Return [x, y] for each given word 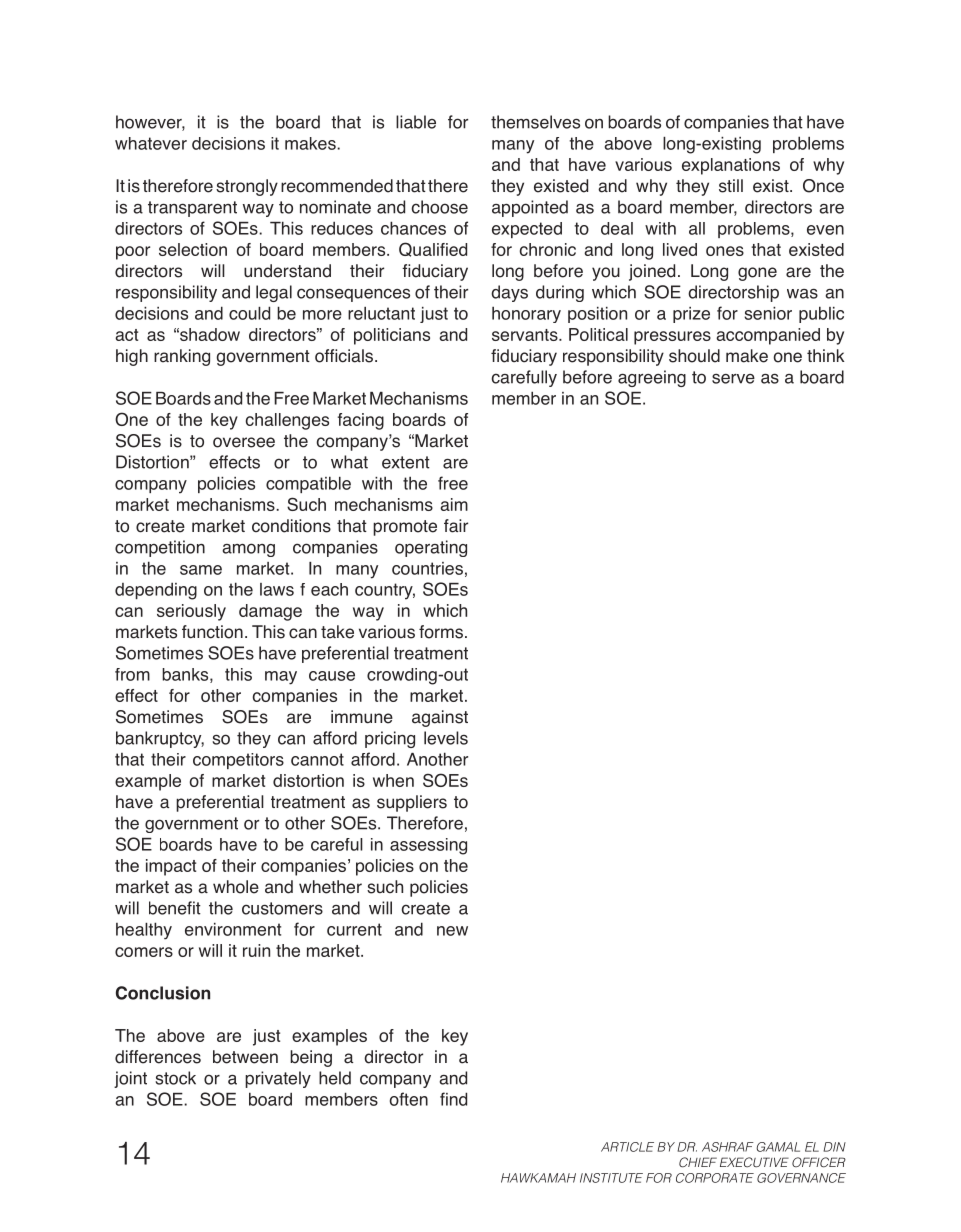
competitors [238, 761]
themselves [535, 122]
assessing [428, 846]
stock [175, 1078]
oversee [244, 442]
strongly [247, 187]
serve [733, 379]
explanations [731, 166]
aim [454, 504]
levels [446, 738]
